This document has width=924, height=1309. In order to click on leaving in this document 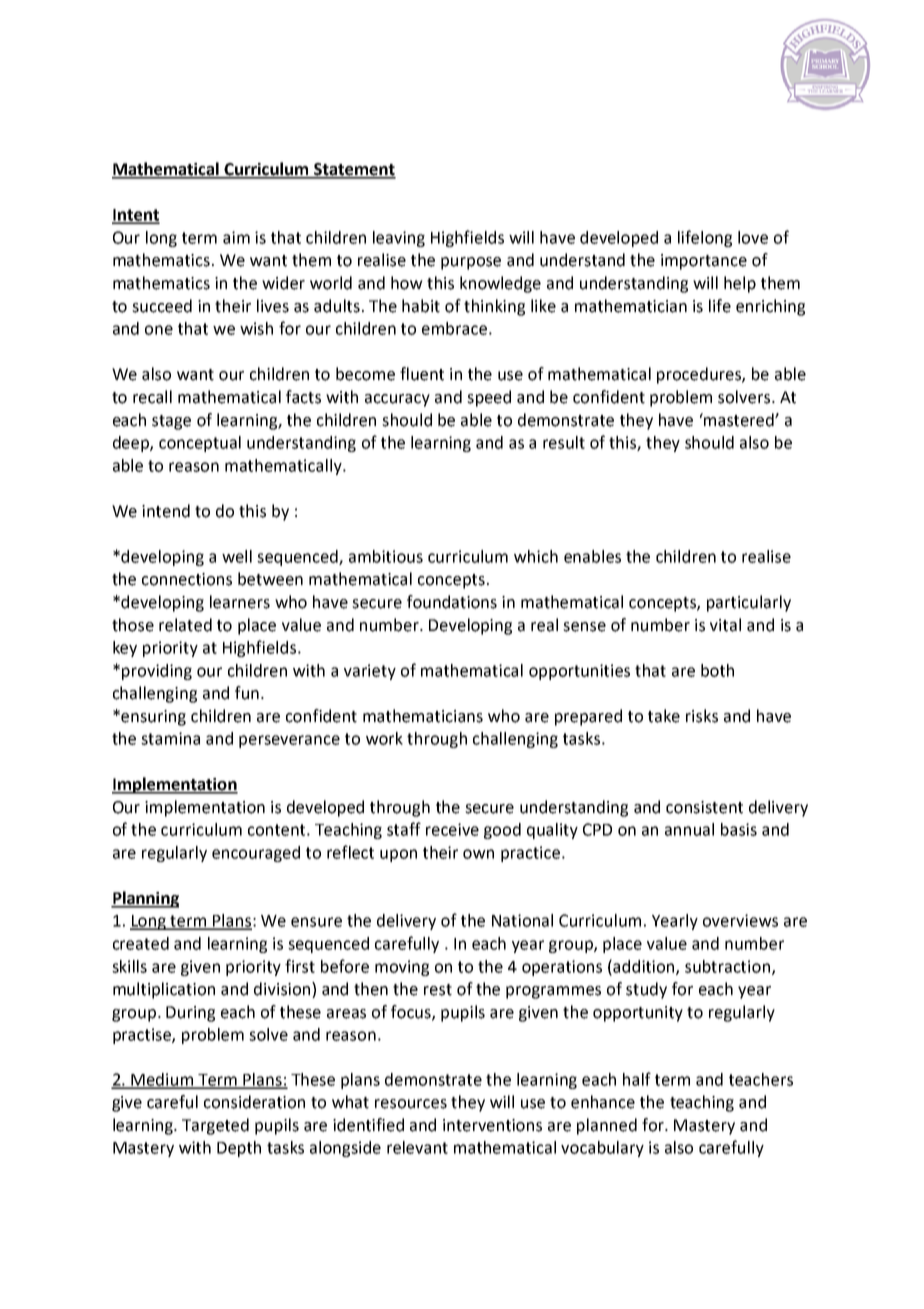, I will do `click(399, 239)`.
